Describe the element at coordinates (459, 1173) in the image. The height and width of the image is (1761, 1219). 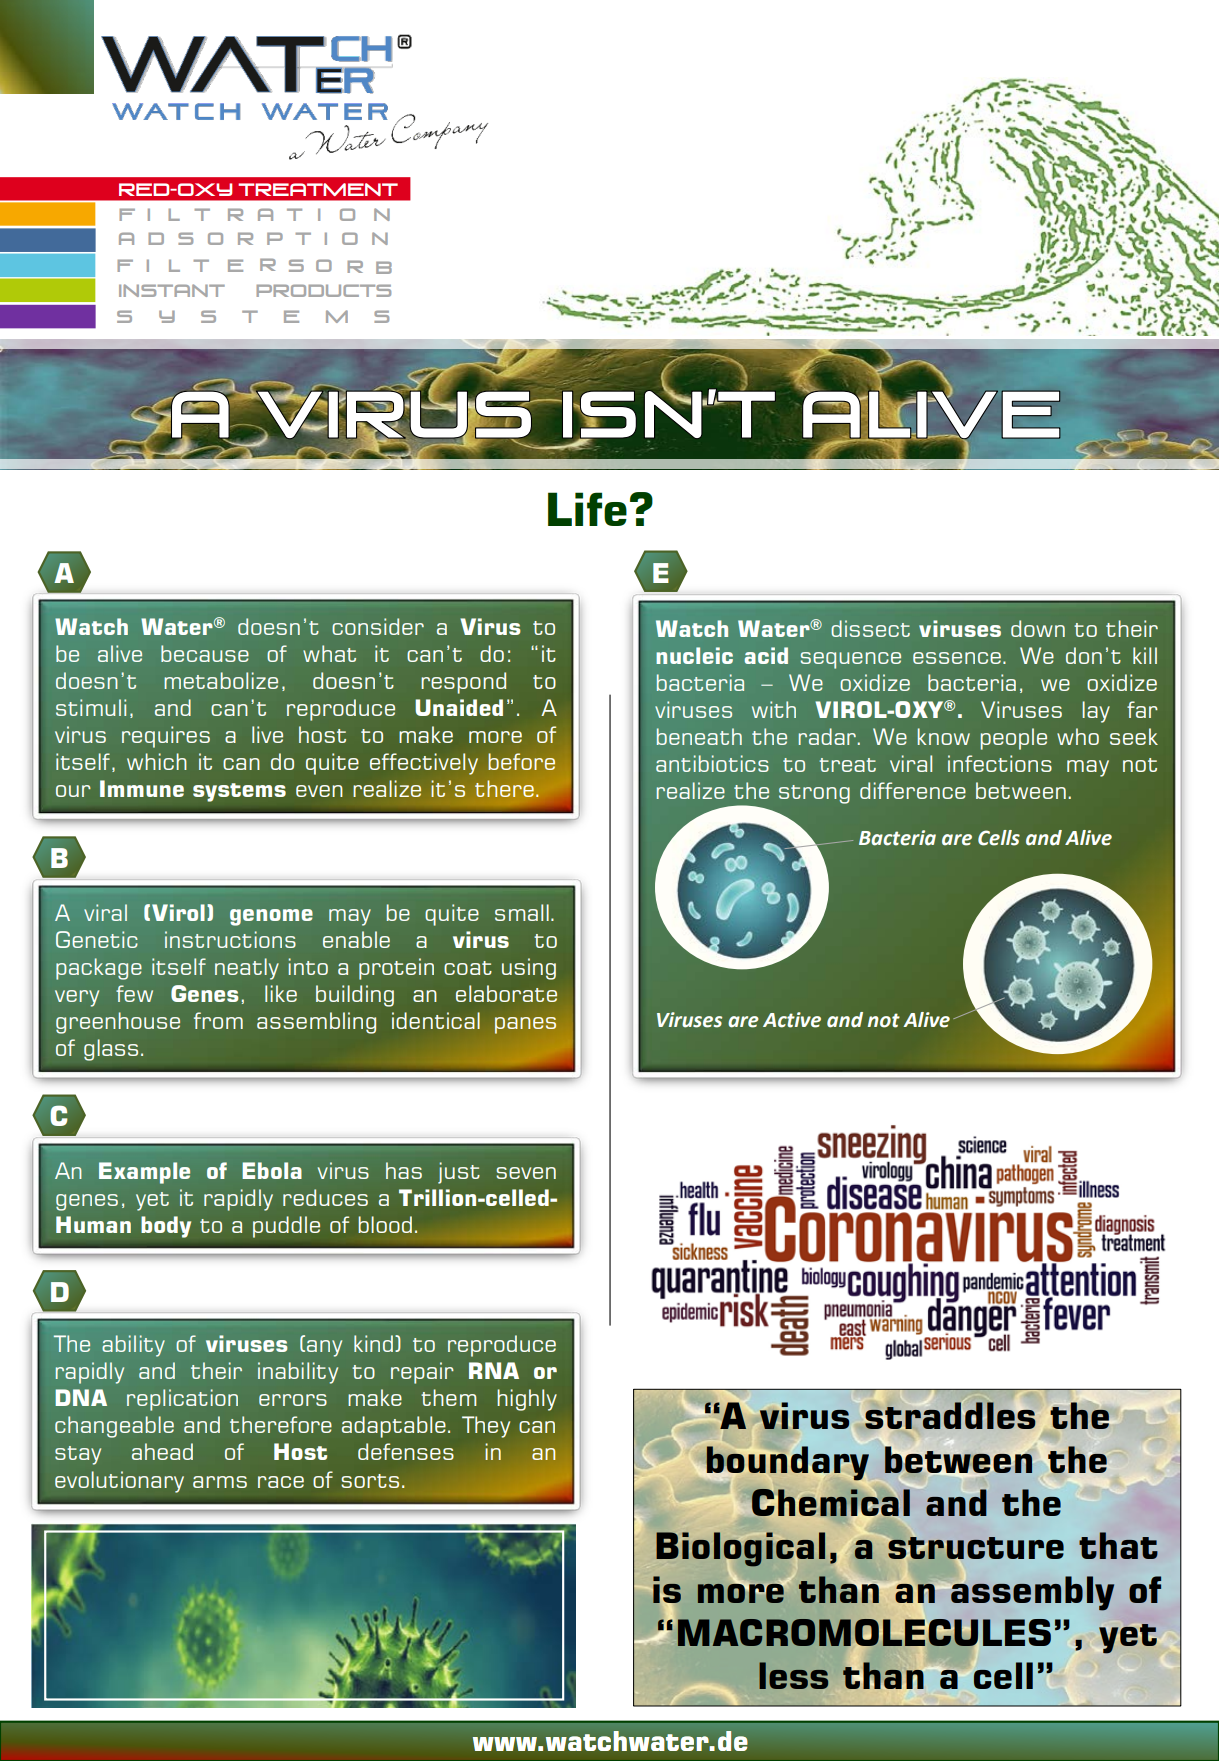
I see `just` at that location.
